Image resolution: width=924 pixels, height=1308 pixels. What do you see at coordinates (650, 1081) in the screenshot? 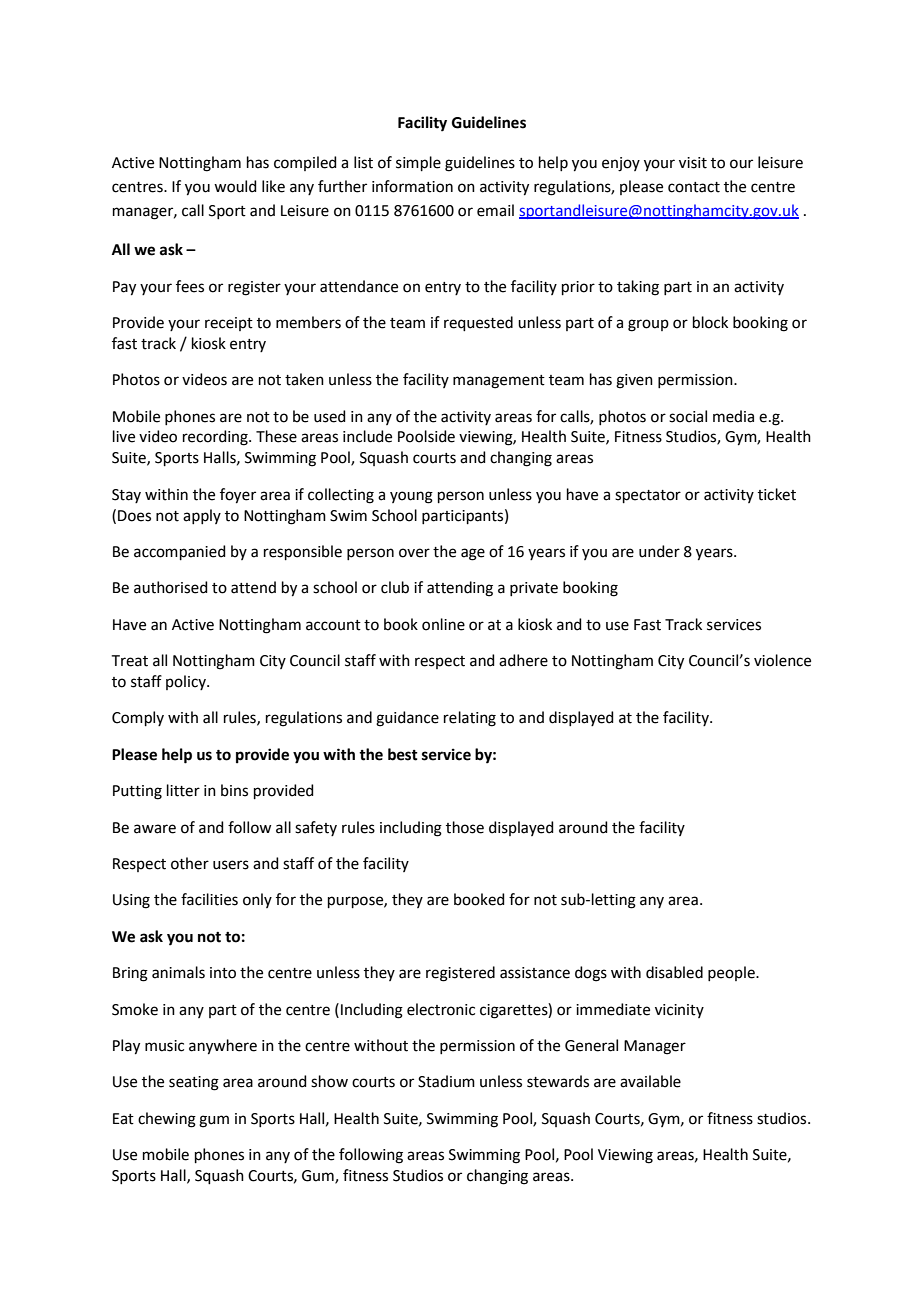
I see `available` at bounding box center [650, 1081].
